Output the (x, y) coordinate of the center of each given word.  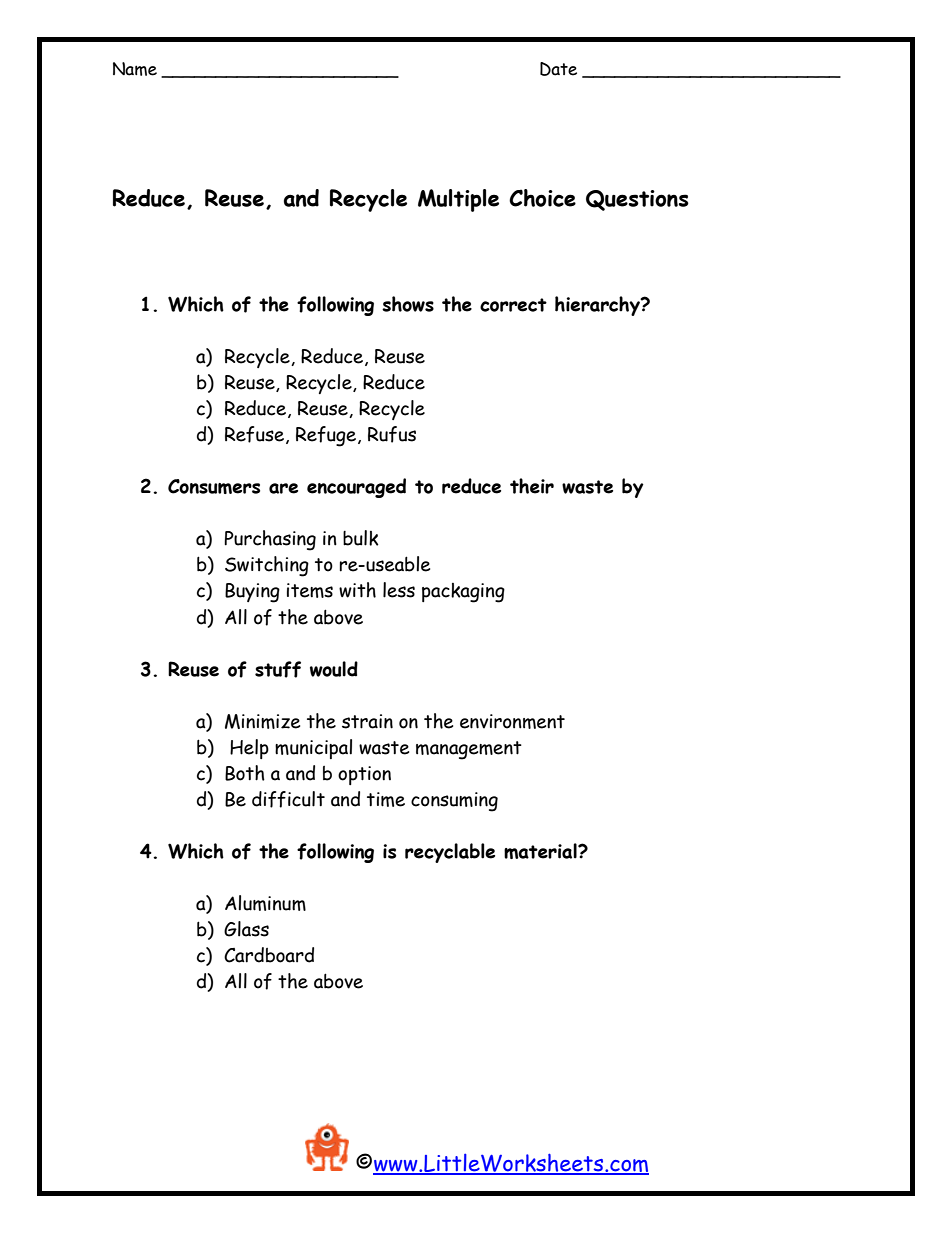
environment (512, 721)
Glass (246, 929)
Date (558, 69)
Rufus (392, 434)
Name (135, 69)
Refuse (256, 435)
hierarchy (598, 306)
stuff (278, 669)
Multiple (458, 200)
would (334, 669)
